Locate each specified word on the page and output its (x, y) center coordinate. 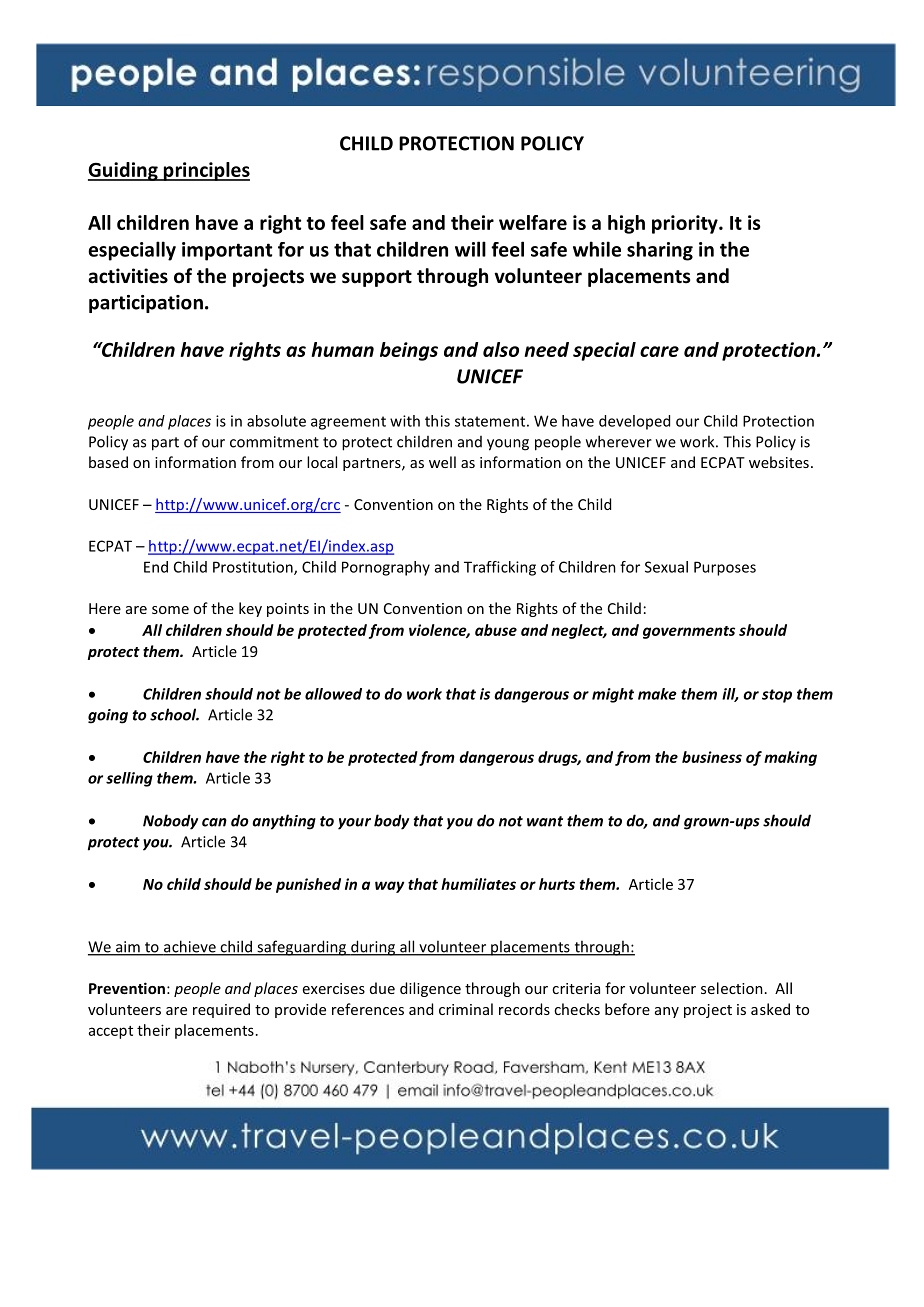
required (221, 1010)
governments (689, 632)
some (170, 610)
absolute (276, 421)
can (214, 822)
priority (686, 224)
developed (634, 422)
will (470, 249)
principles (205, 171)
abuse (496, 630)
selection (732, 988)
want (545, 821)
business (712, 757)
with (405, 421)
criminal (466, 1009)
